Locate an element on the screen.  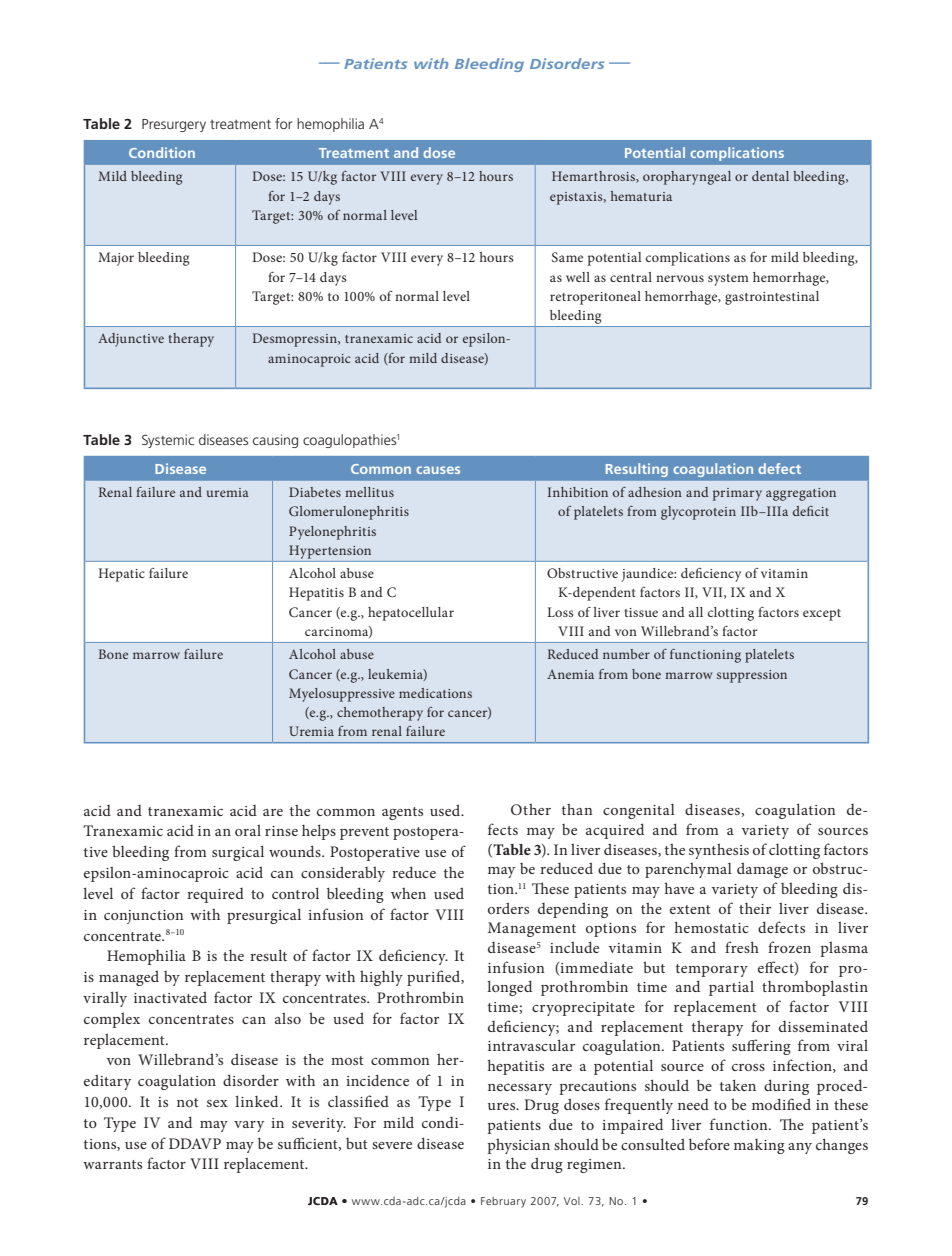
suppression is located at coordinates (752, 676).
